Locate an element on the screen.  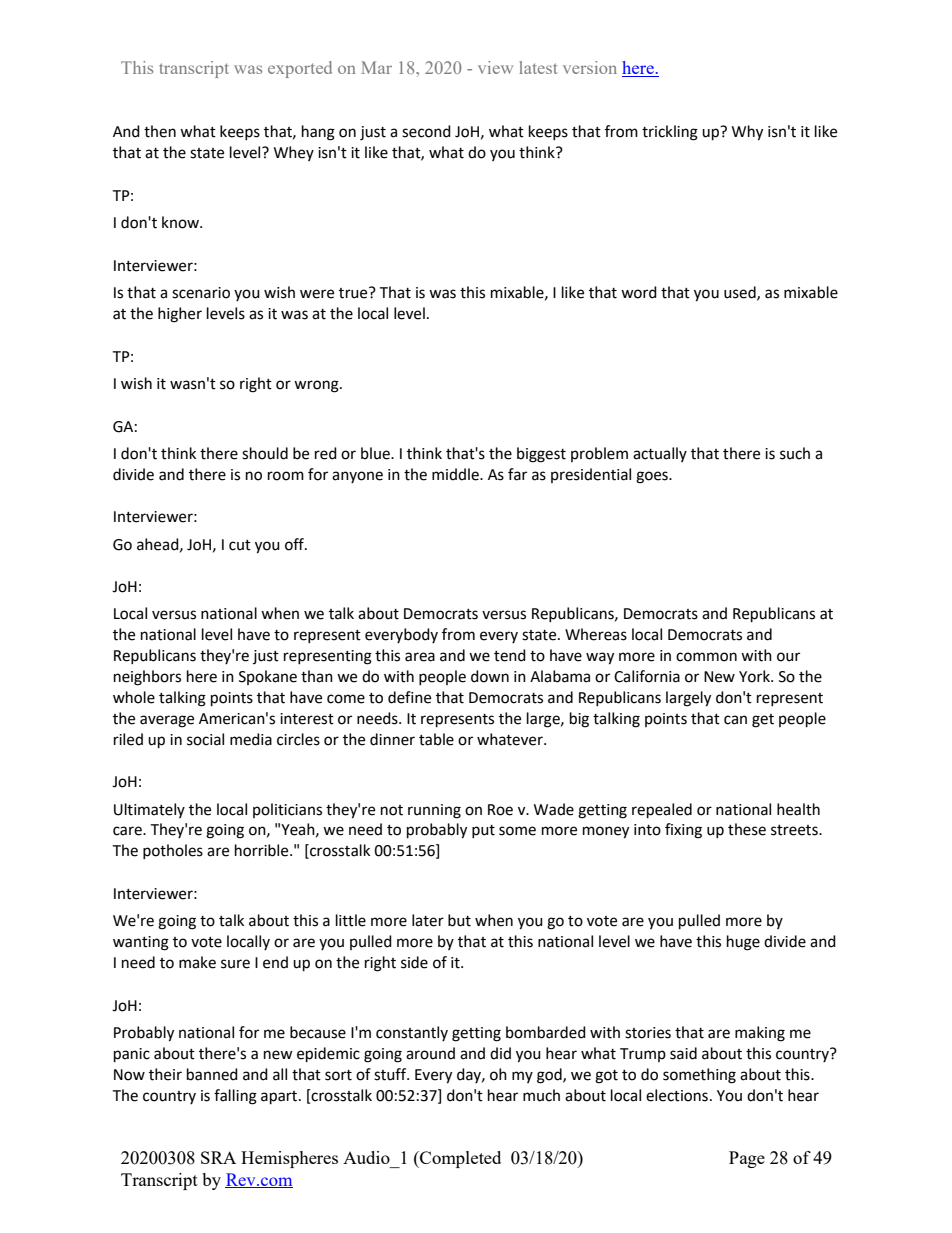
these is located at coordinates (747, 829).
